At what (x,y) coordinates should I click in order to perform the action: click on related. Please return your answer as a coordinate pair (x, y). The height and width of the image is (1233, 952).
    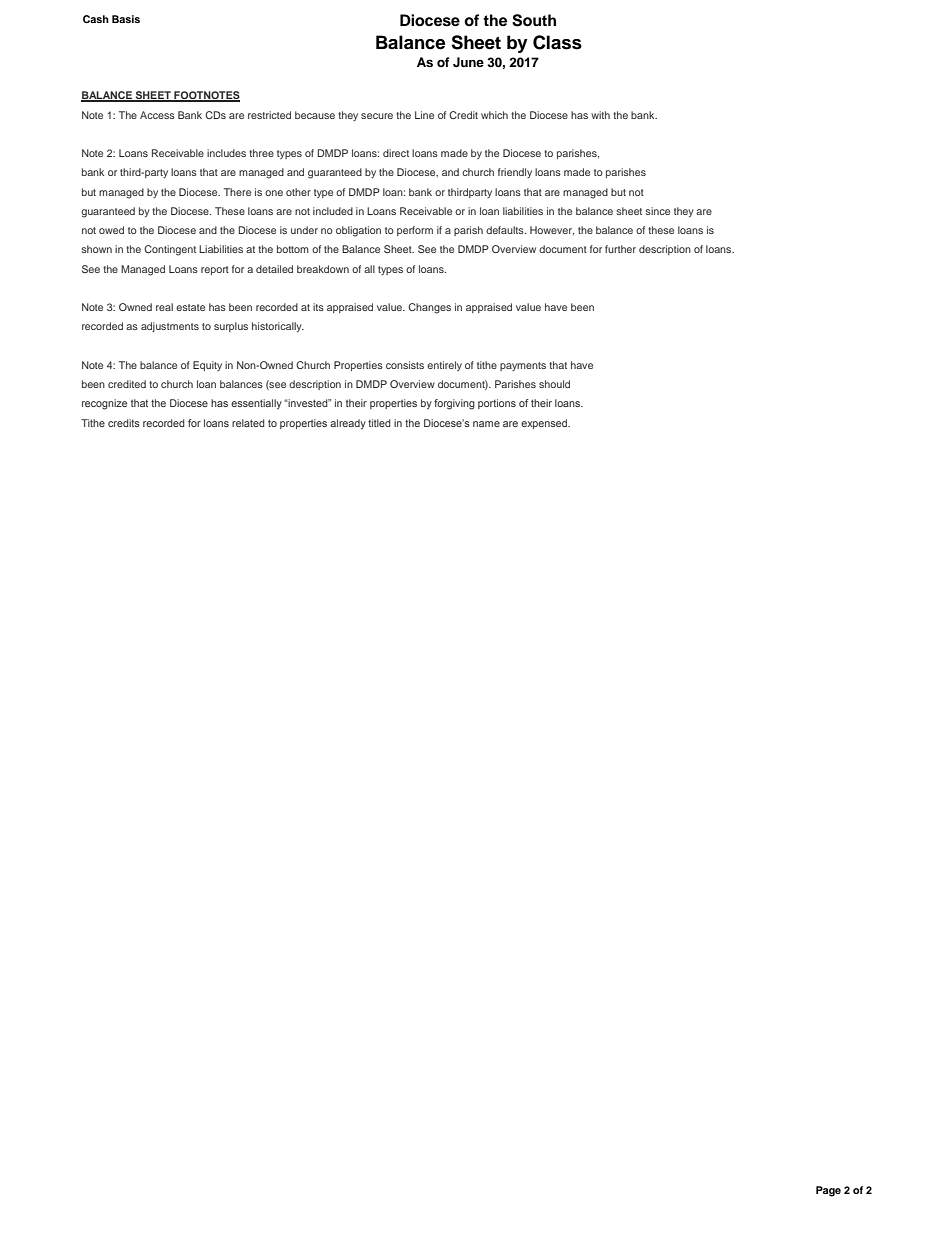
    Looking at the image, I should click on (248, 423).
